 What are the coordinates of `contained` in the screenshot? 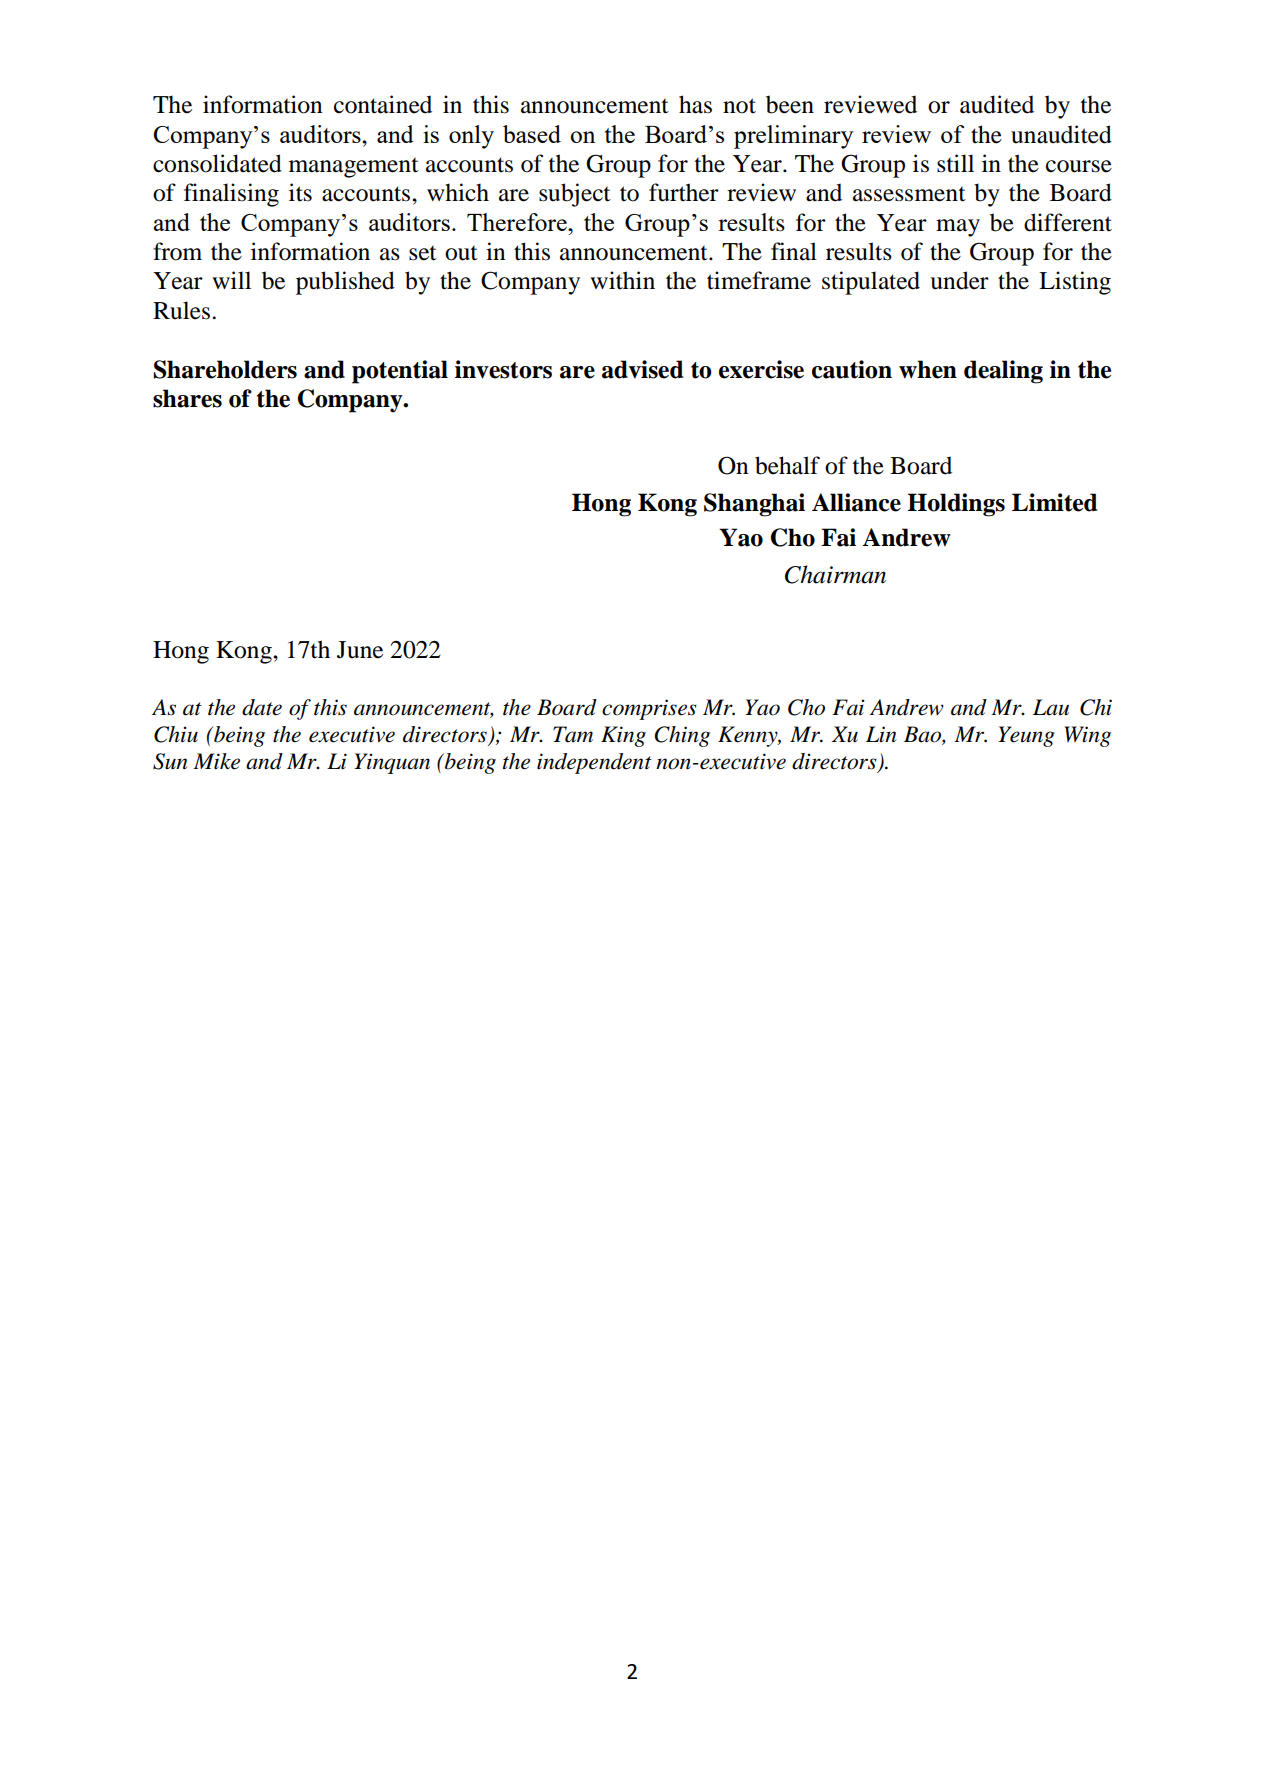 It's located at (383, 104).
